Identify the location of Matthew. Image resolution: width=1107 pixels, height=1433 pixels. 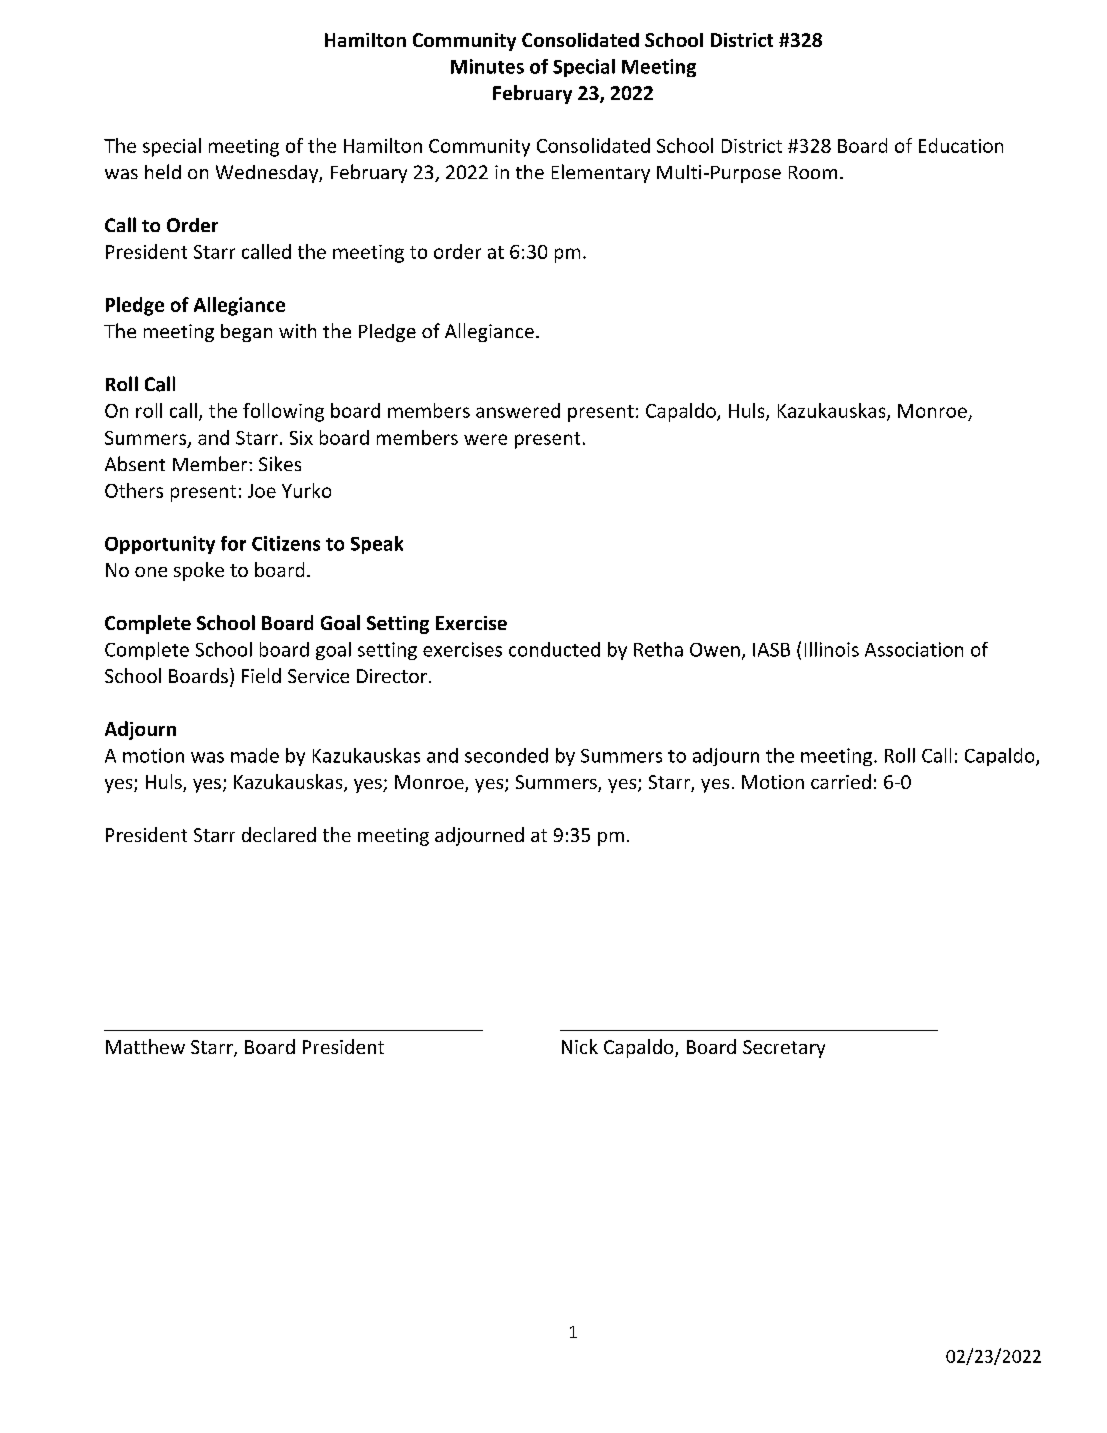
(145, 1046).
